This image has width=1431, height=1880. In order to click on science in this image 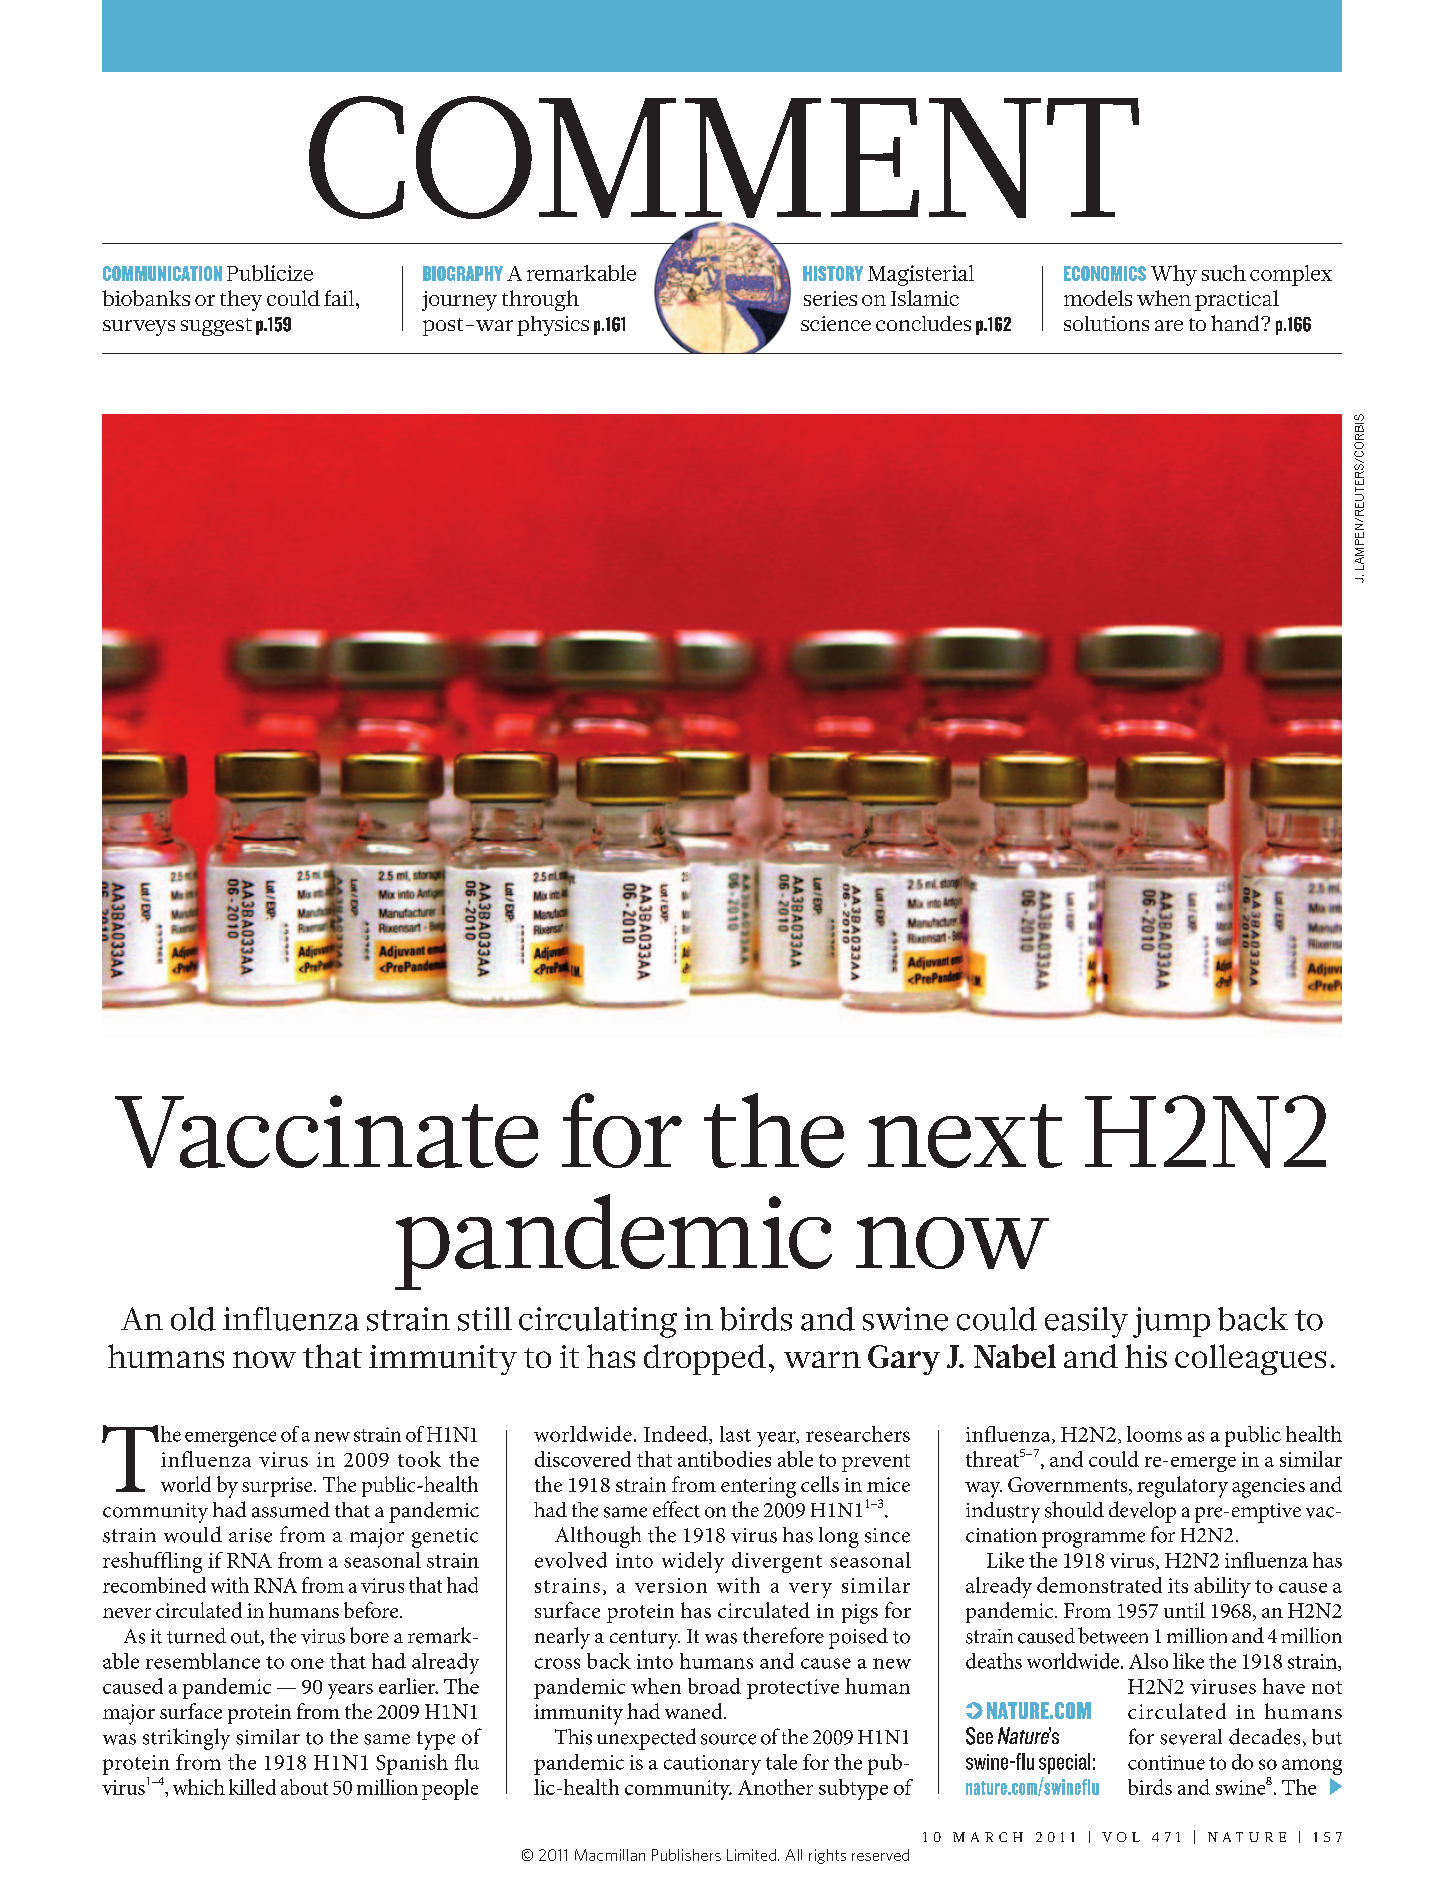, I will do `click(836, 323)`.
